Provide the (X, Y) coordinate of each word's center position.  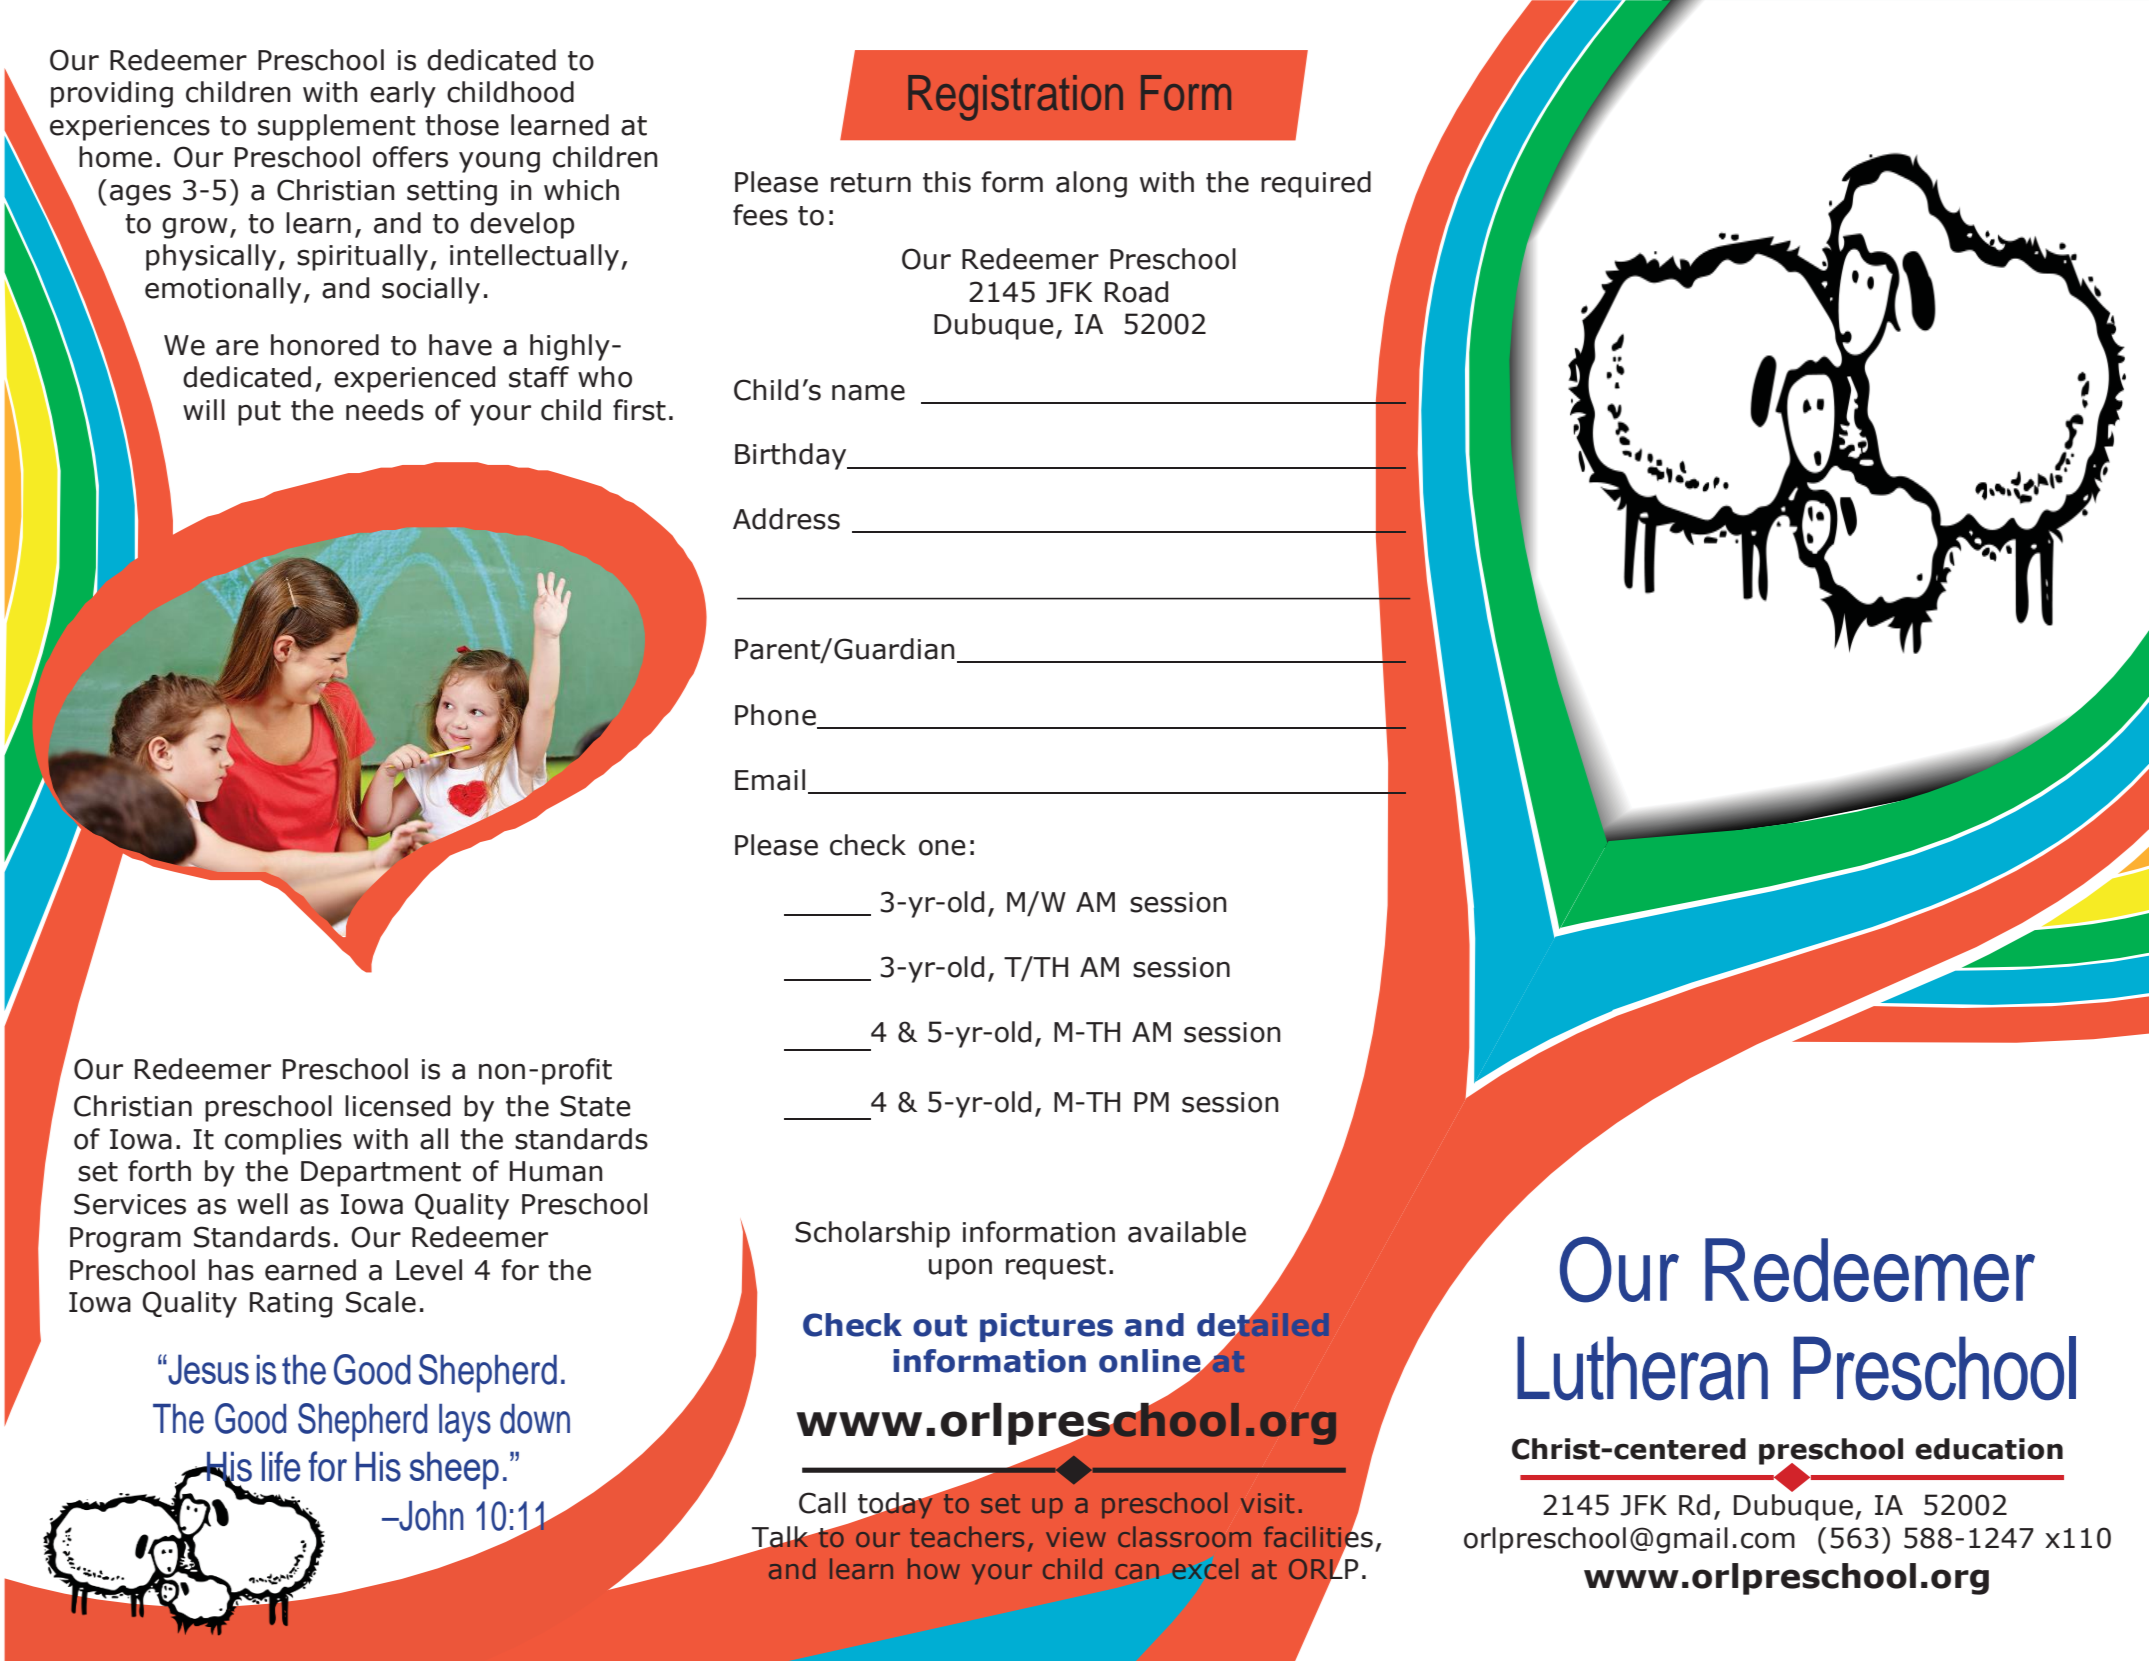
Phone (776, 716)
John (430, 1516)
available (1187, 1232)
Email (770, 780)
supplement (336, 127)
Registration (1015, 98)
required (1316, 184)
